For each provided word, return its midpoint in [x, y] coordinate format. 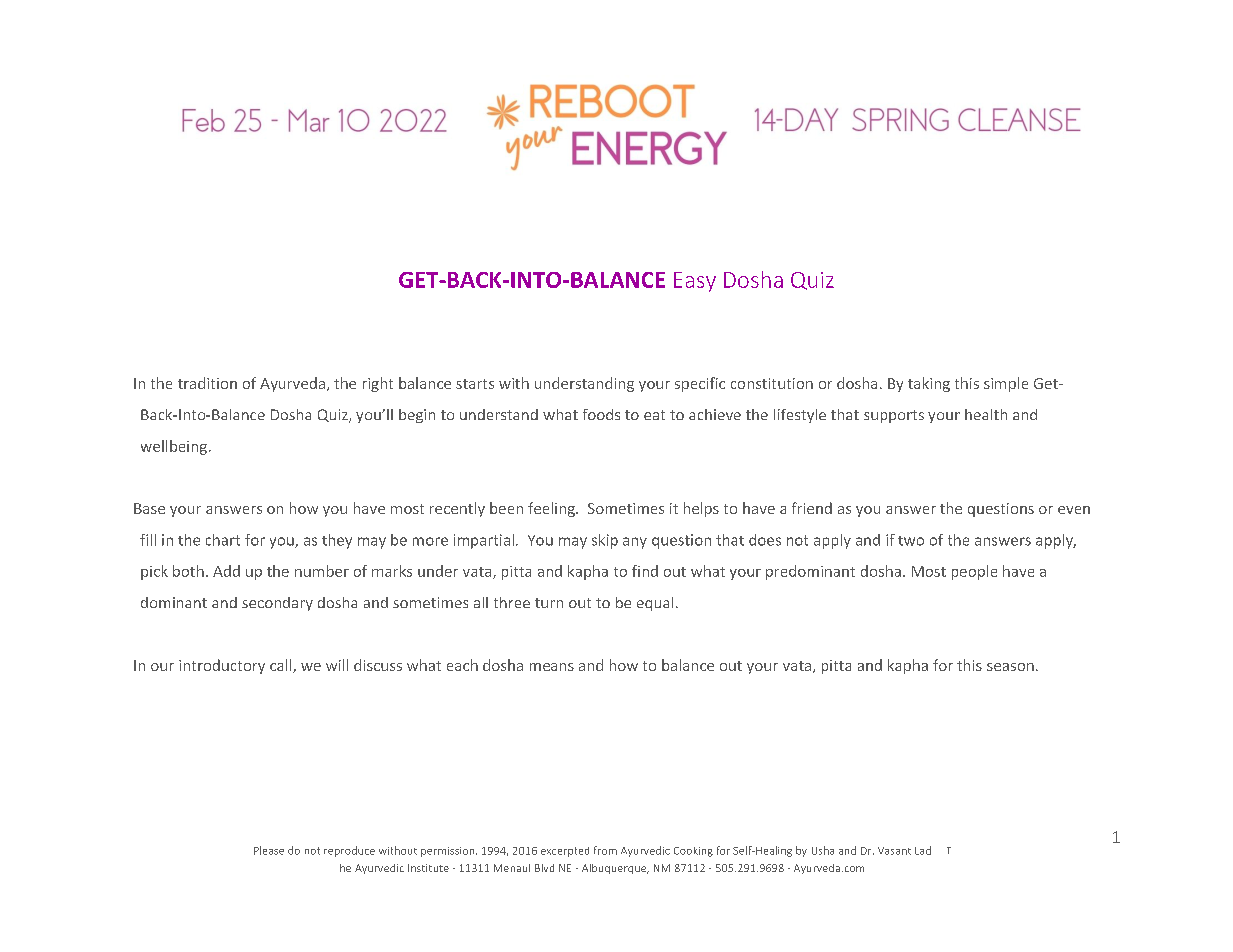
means [552, 667]
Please [269, 850]
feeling [552, 509]
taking [929, 384]
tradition [207, 383]
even [1074, 510]
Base [149, 508]
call [282, 666]
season [1010, 667]
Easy [695, 282]
